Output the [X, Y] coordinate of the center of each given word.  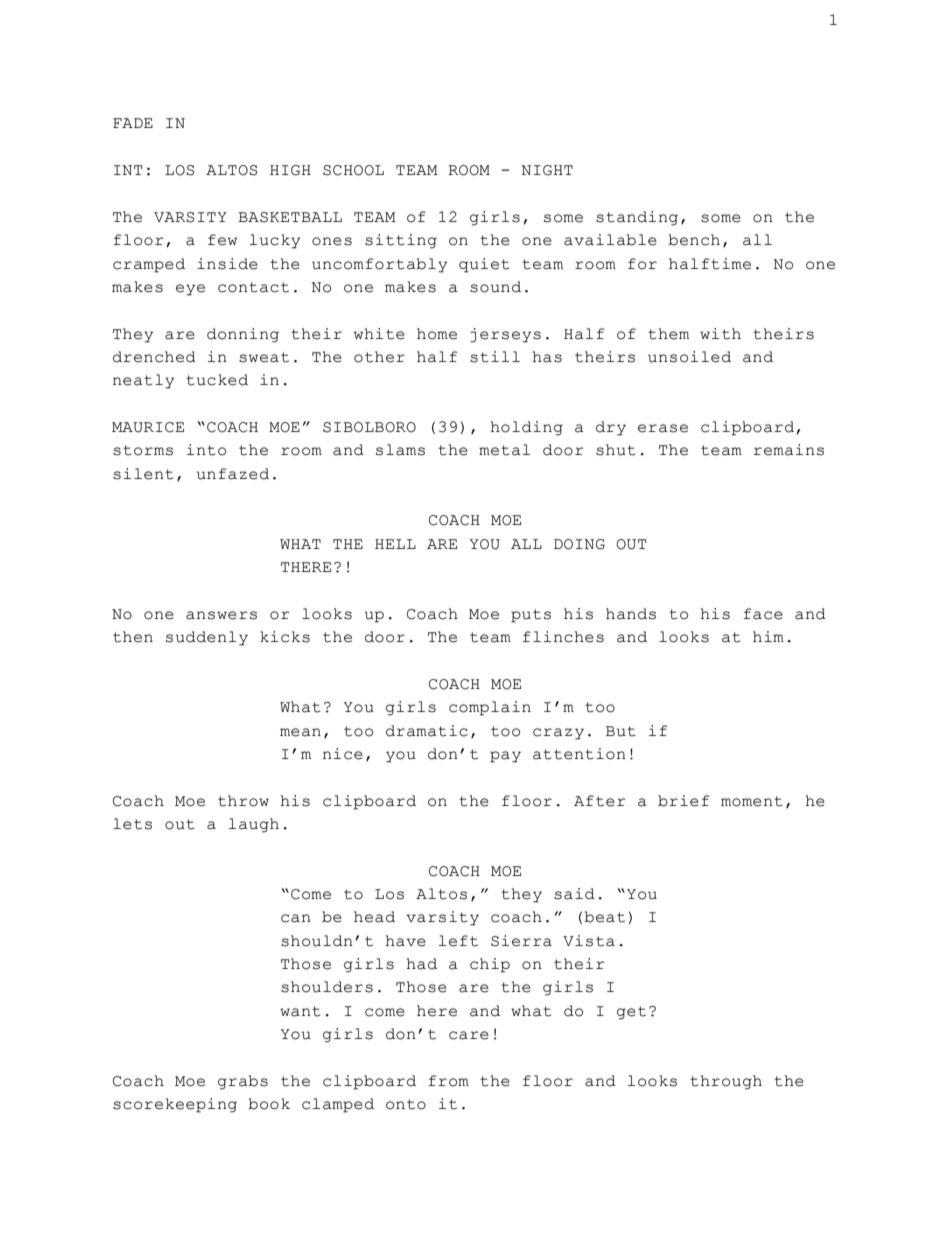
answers [221, 615]
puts [531, 616]
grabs [243, 1082]
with [720, 334]
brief [684, 801]
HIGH [290, 170]
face [763, 614]
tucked [217, 380]
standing [637, 218]
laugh [254, 825]
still [495, 357]
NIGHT [547, 170]
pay [505, 757]
